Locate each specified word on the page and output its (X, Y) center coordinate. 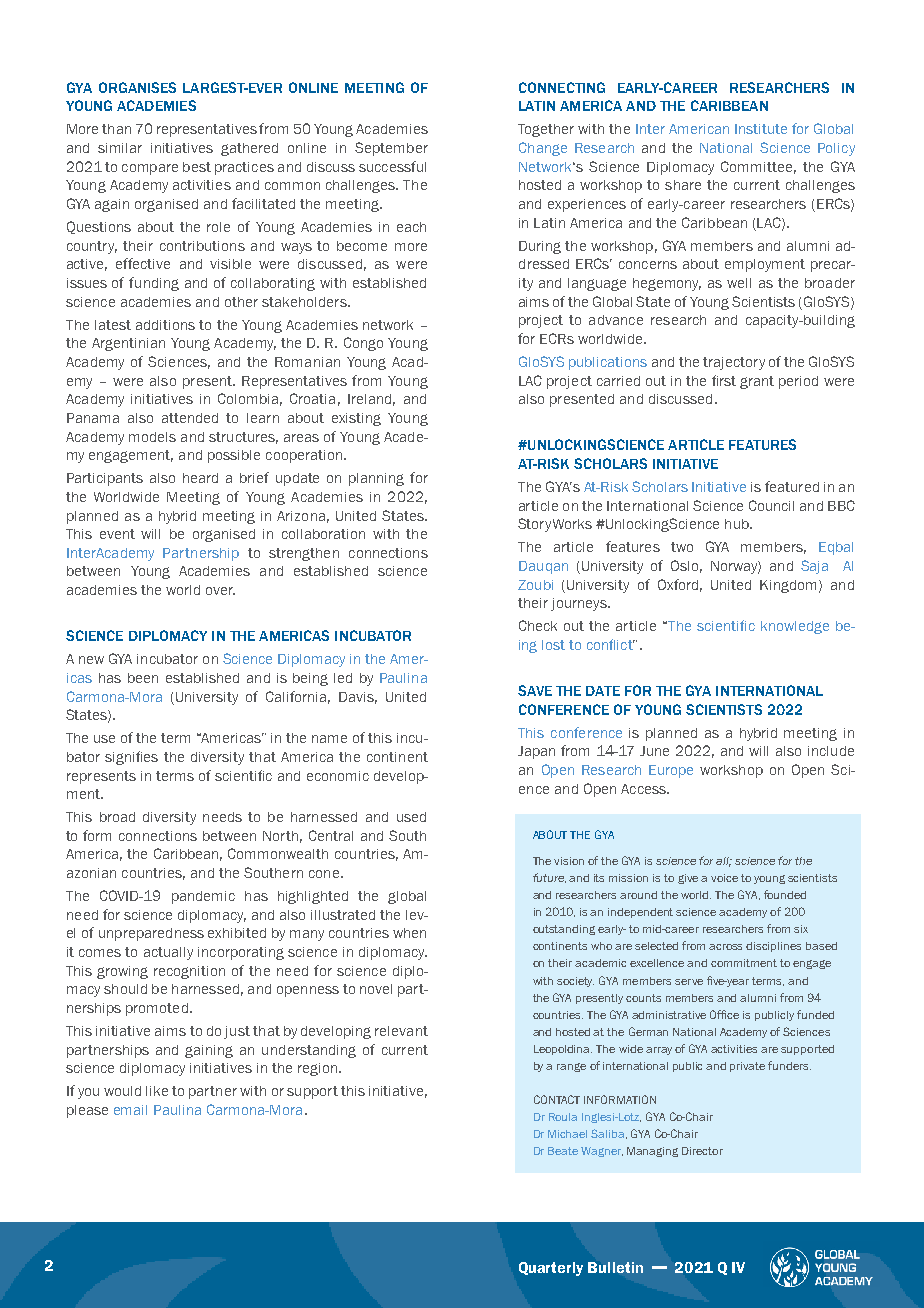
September (391, 149)
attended (190, 418)
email (130, 1110)
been (143, 678)
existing (356, 419)
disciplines (773, 947)
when (409, 933)
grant (757, 382)
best (197, 167)
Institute (761, 129)
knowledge (795, 627)
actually (168, 953)
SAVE (535, 690)
